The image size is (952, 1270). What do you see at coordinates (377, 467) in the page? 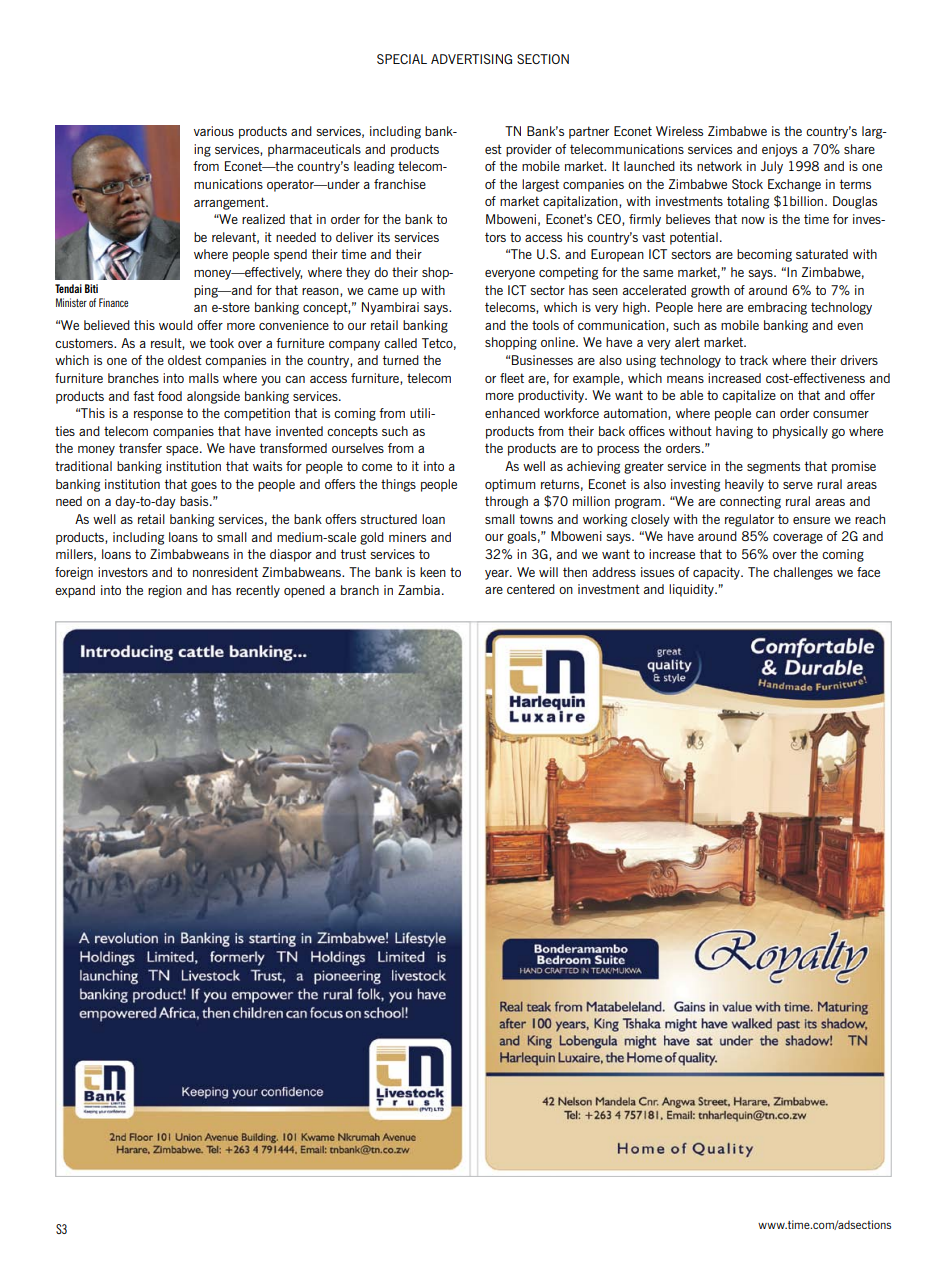
I see `come` at bounding box center [377, 467].
